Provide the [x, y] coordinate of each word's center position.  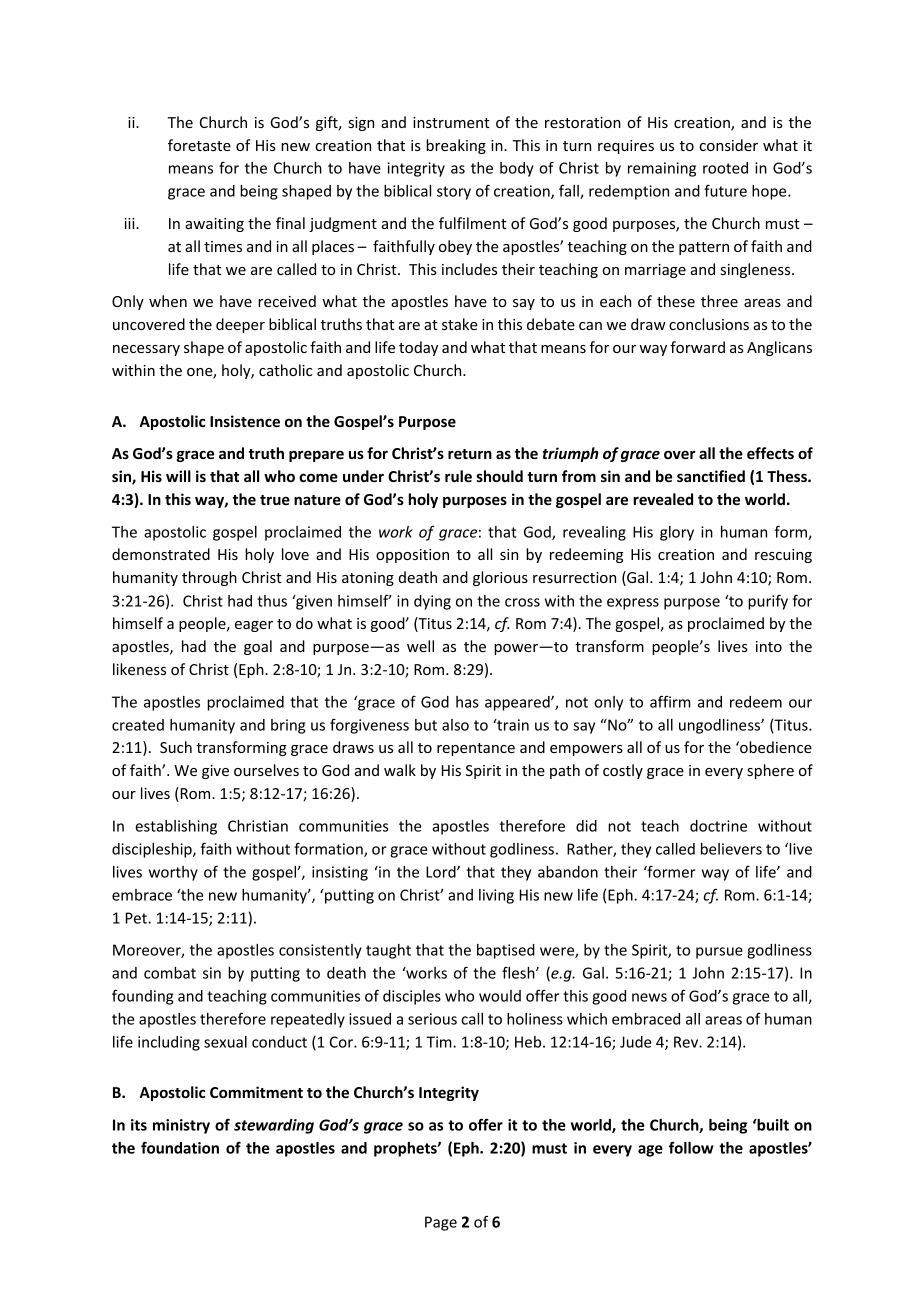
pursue [719, 953]
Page [441, 1223]
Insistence [245, 421]
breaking [456, 146]
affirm [670, 701]
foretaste [199, 145]
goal [258, 647]
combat [170, 973]
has [467, 702]
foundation [180, 1147]
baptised [506, 951]
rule [458, 476]
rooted [725, 168]
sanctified [711, 476]
